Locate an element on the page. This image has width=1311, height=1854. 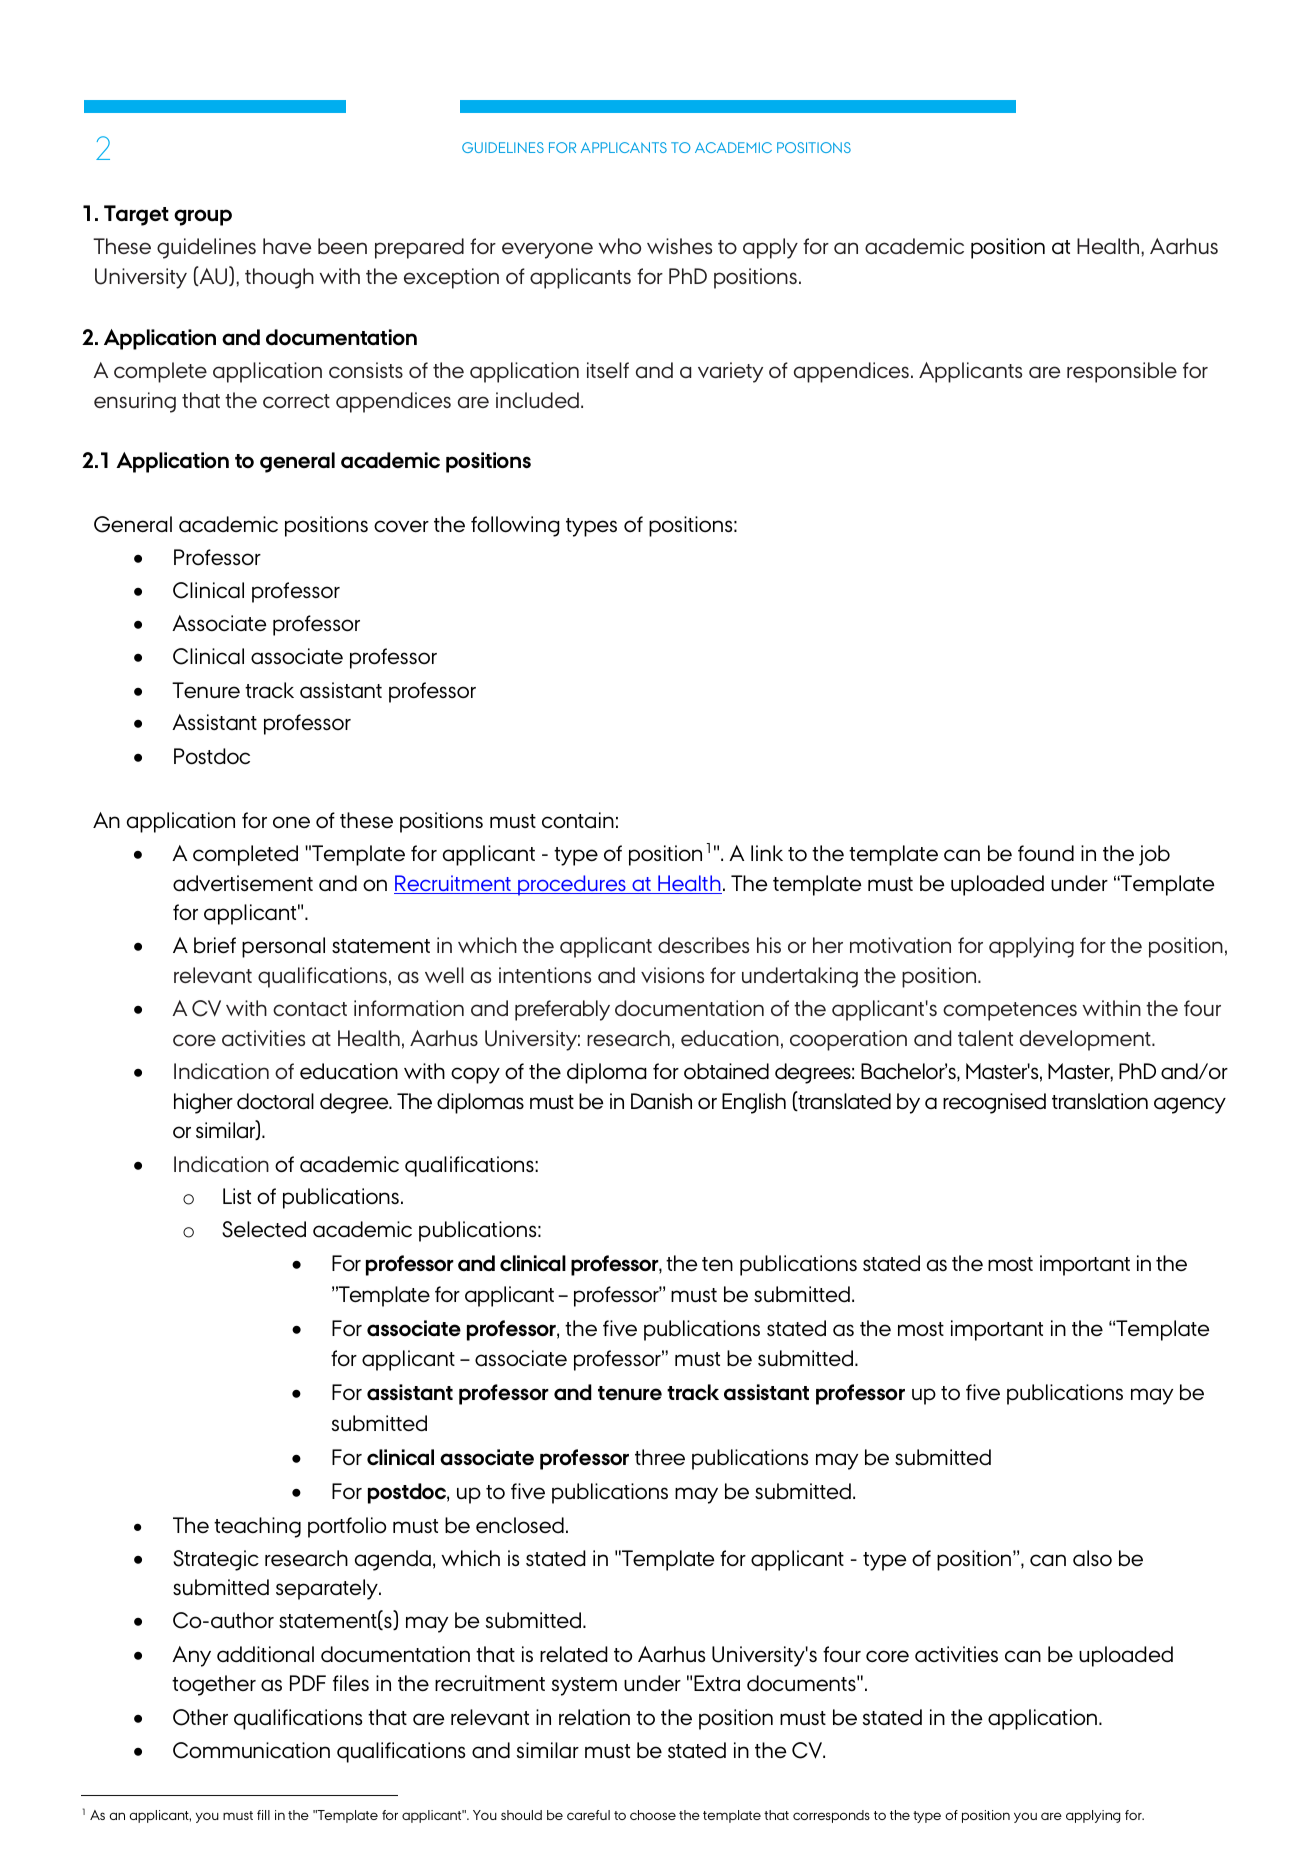
wishes is located at coordinates (679, 246).
